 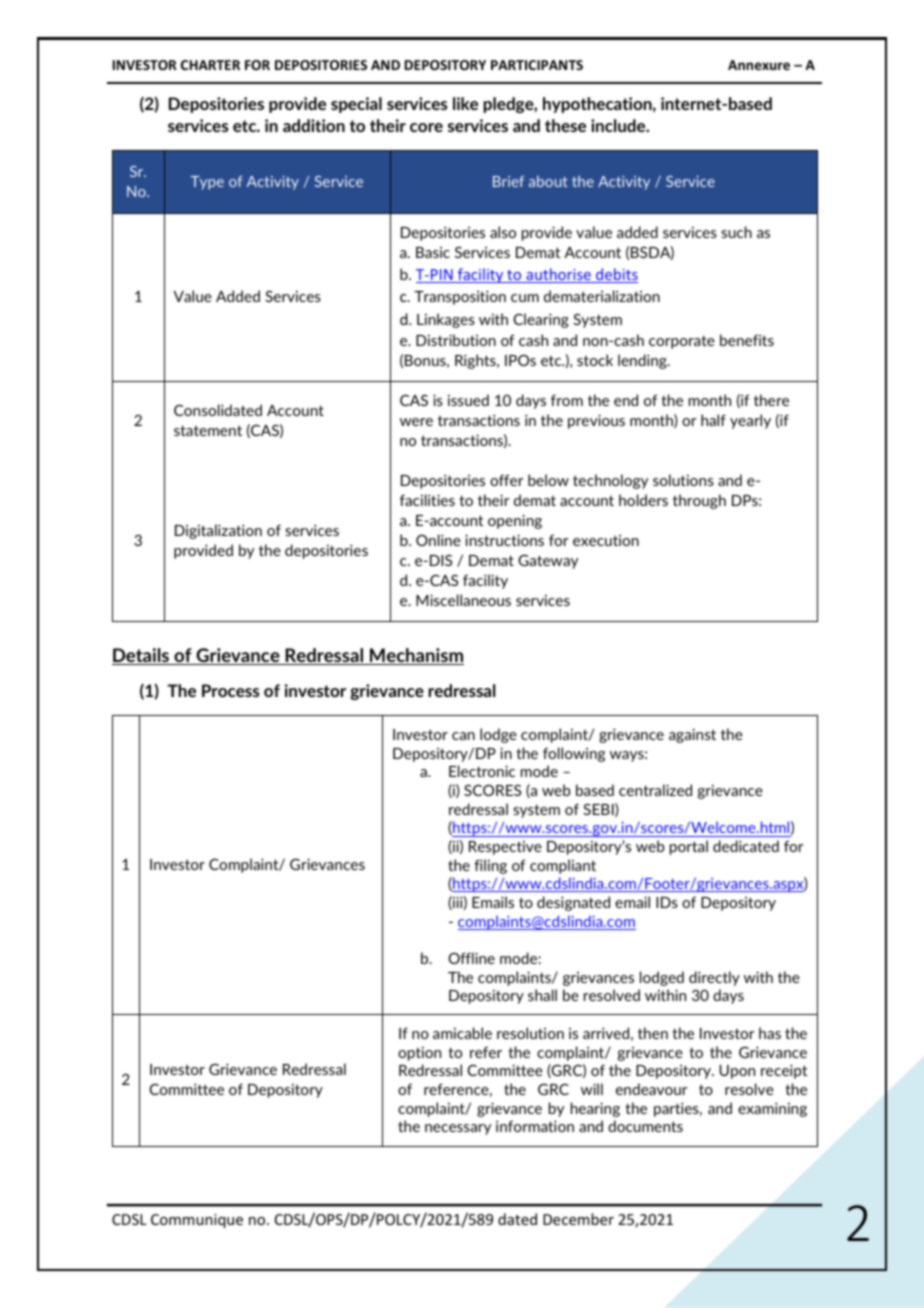 I want to click on these, so click(x=565, y=125).
